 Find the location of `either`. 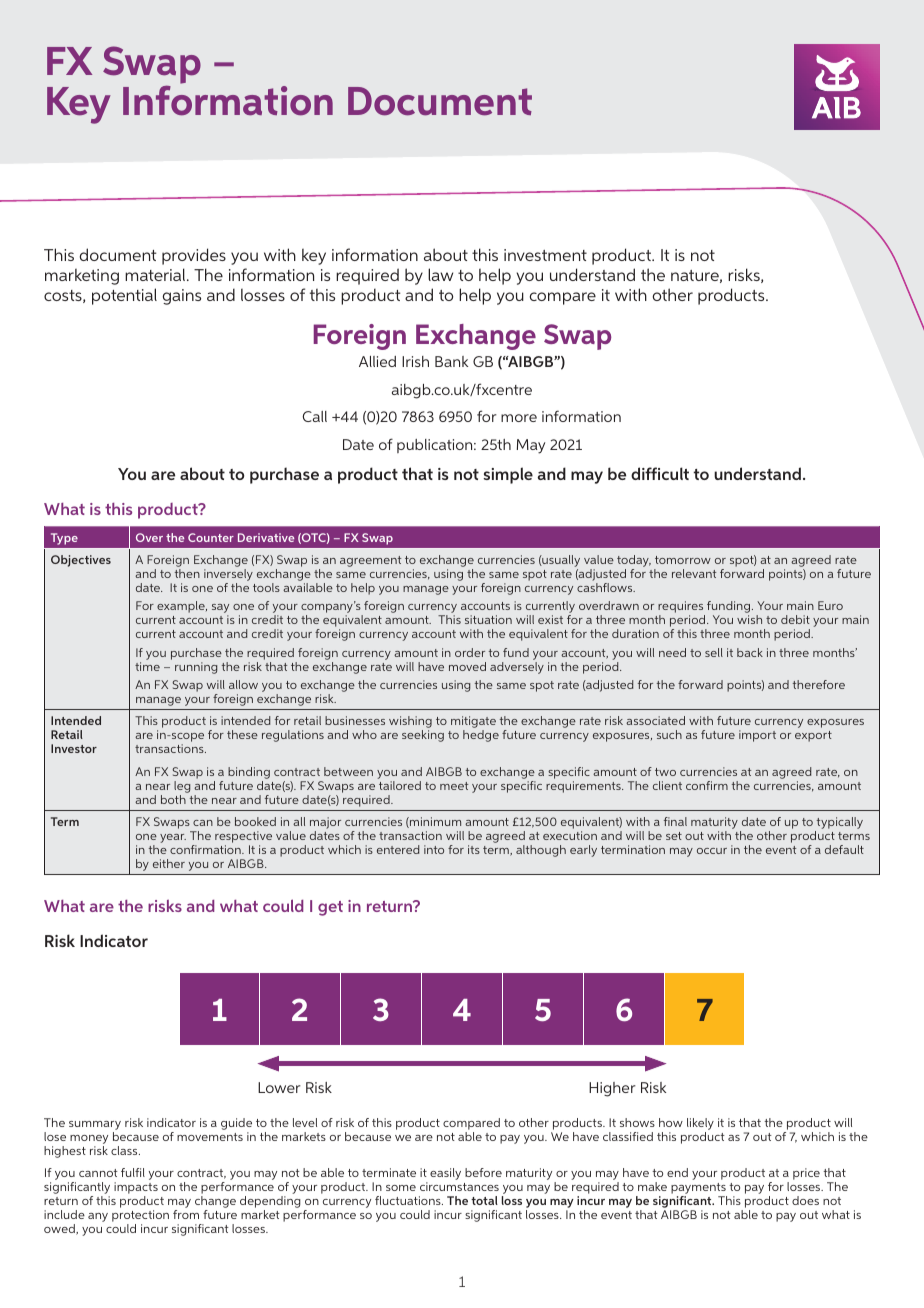

either is located at coordinates (169, 863).
